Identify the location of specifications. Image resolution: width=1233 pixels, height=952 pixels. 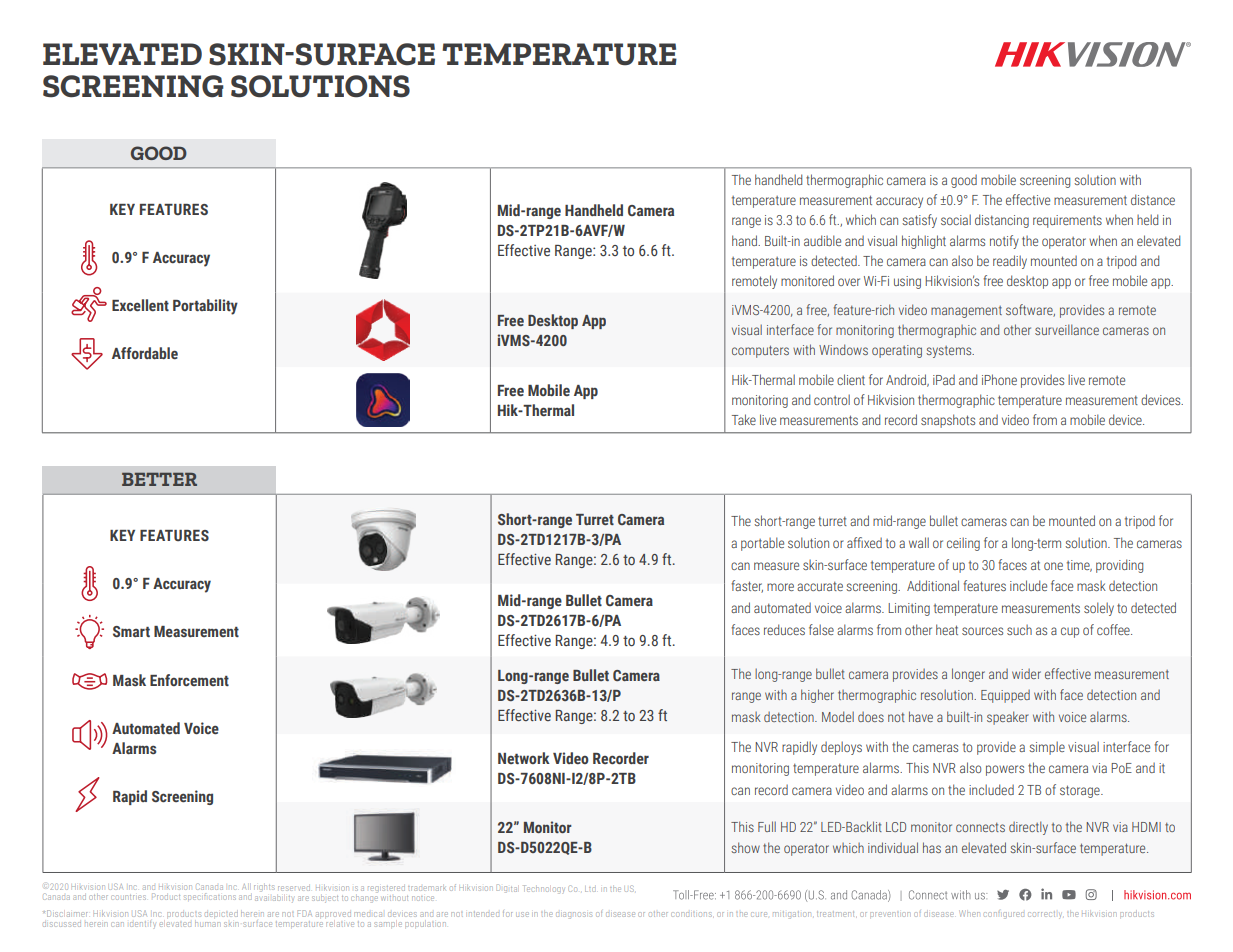
(210, 896).
